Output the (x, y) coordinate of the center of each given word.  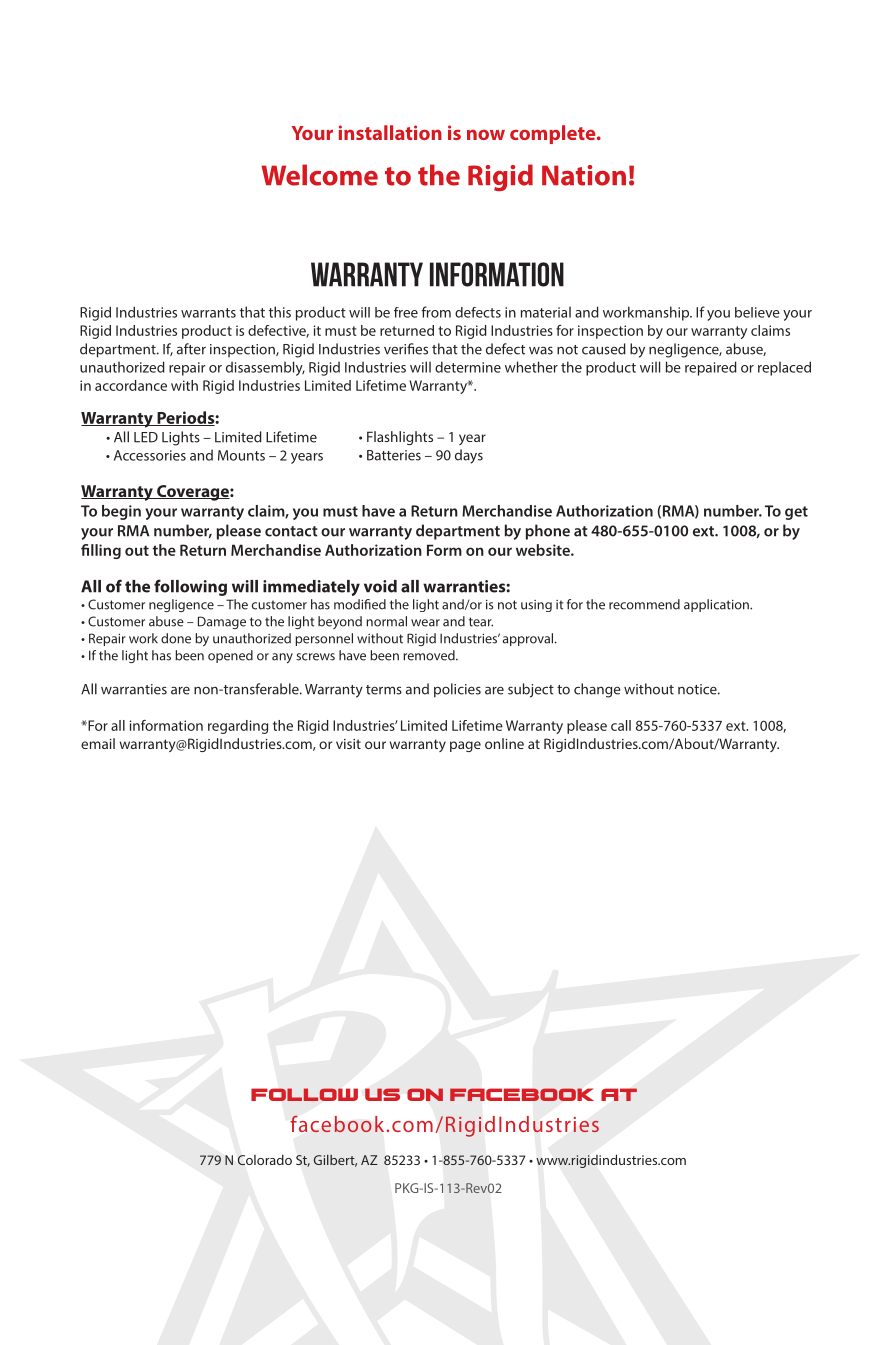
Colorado (265, 1159)
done (176, 638)
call (621, 725)
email (98, 743)
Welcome (319, 175)
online (504, 743)
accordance (131, 385)
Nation (584, 175)
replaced (784, 368)
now (486, 134)
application (717, 605)
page (465, 746)
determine (468, 367)
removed (430, 655)
